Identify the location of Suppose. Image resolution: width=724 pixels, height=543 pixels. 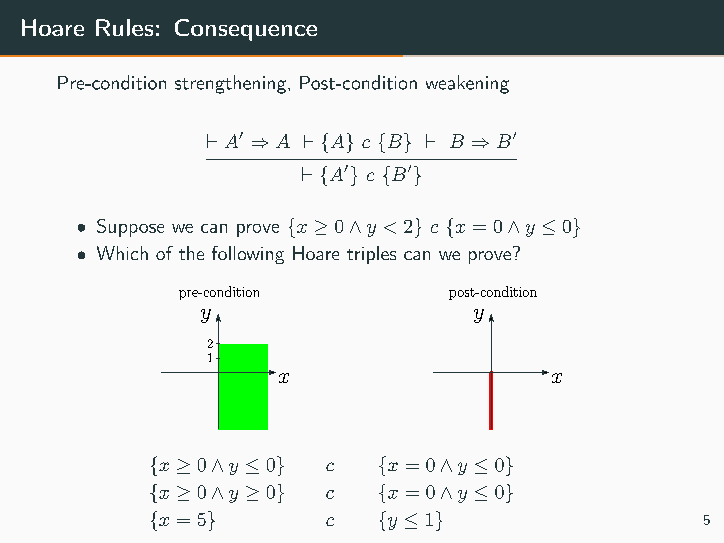
(130, 228).
